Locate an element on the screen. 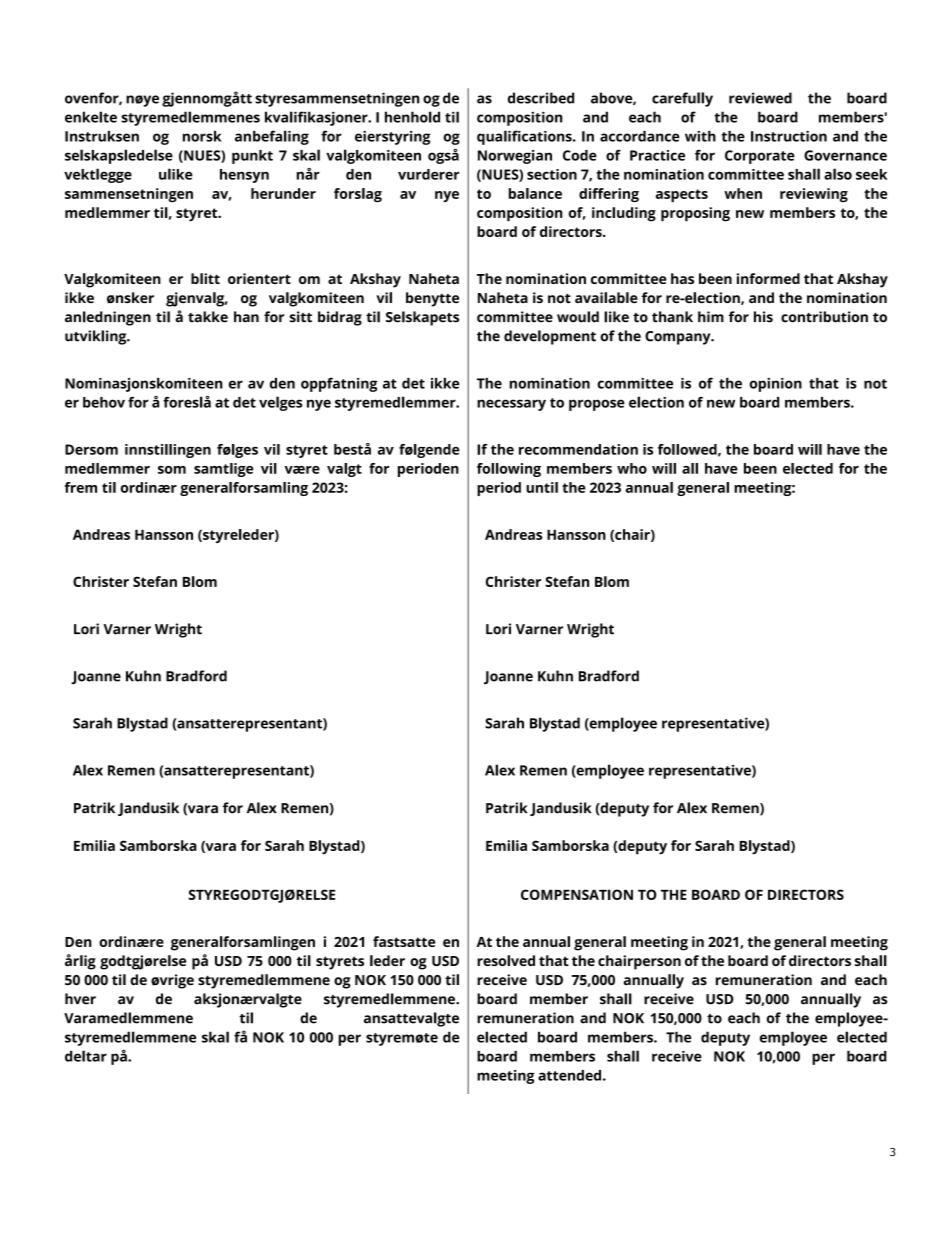 The height and width of the screenshot is (1233, 952). opinion is located at coordinates (775, 385).
